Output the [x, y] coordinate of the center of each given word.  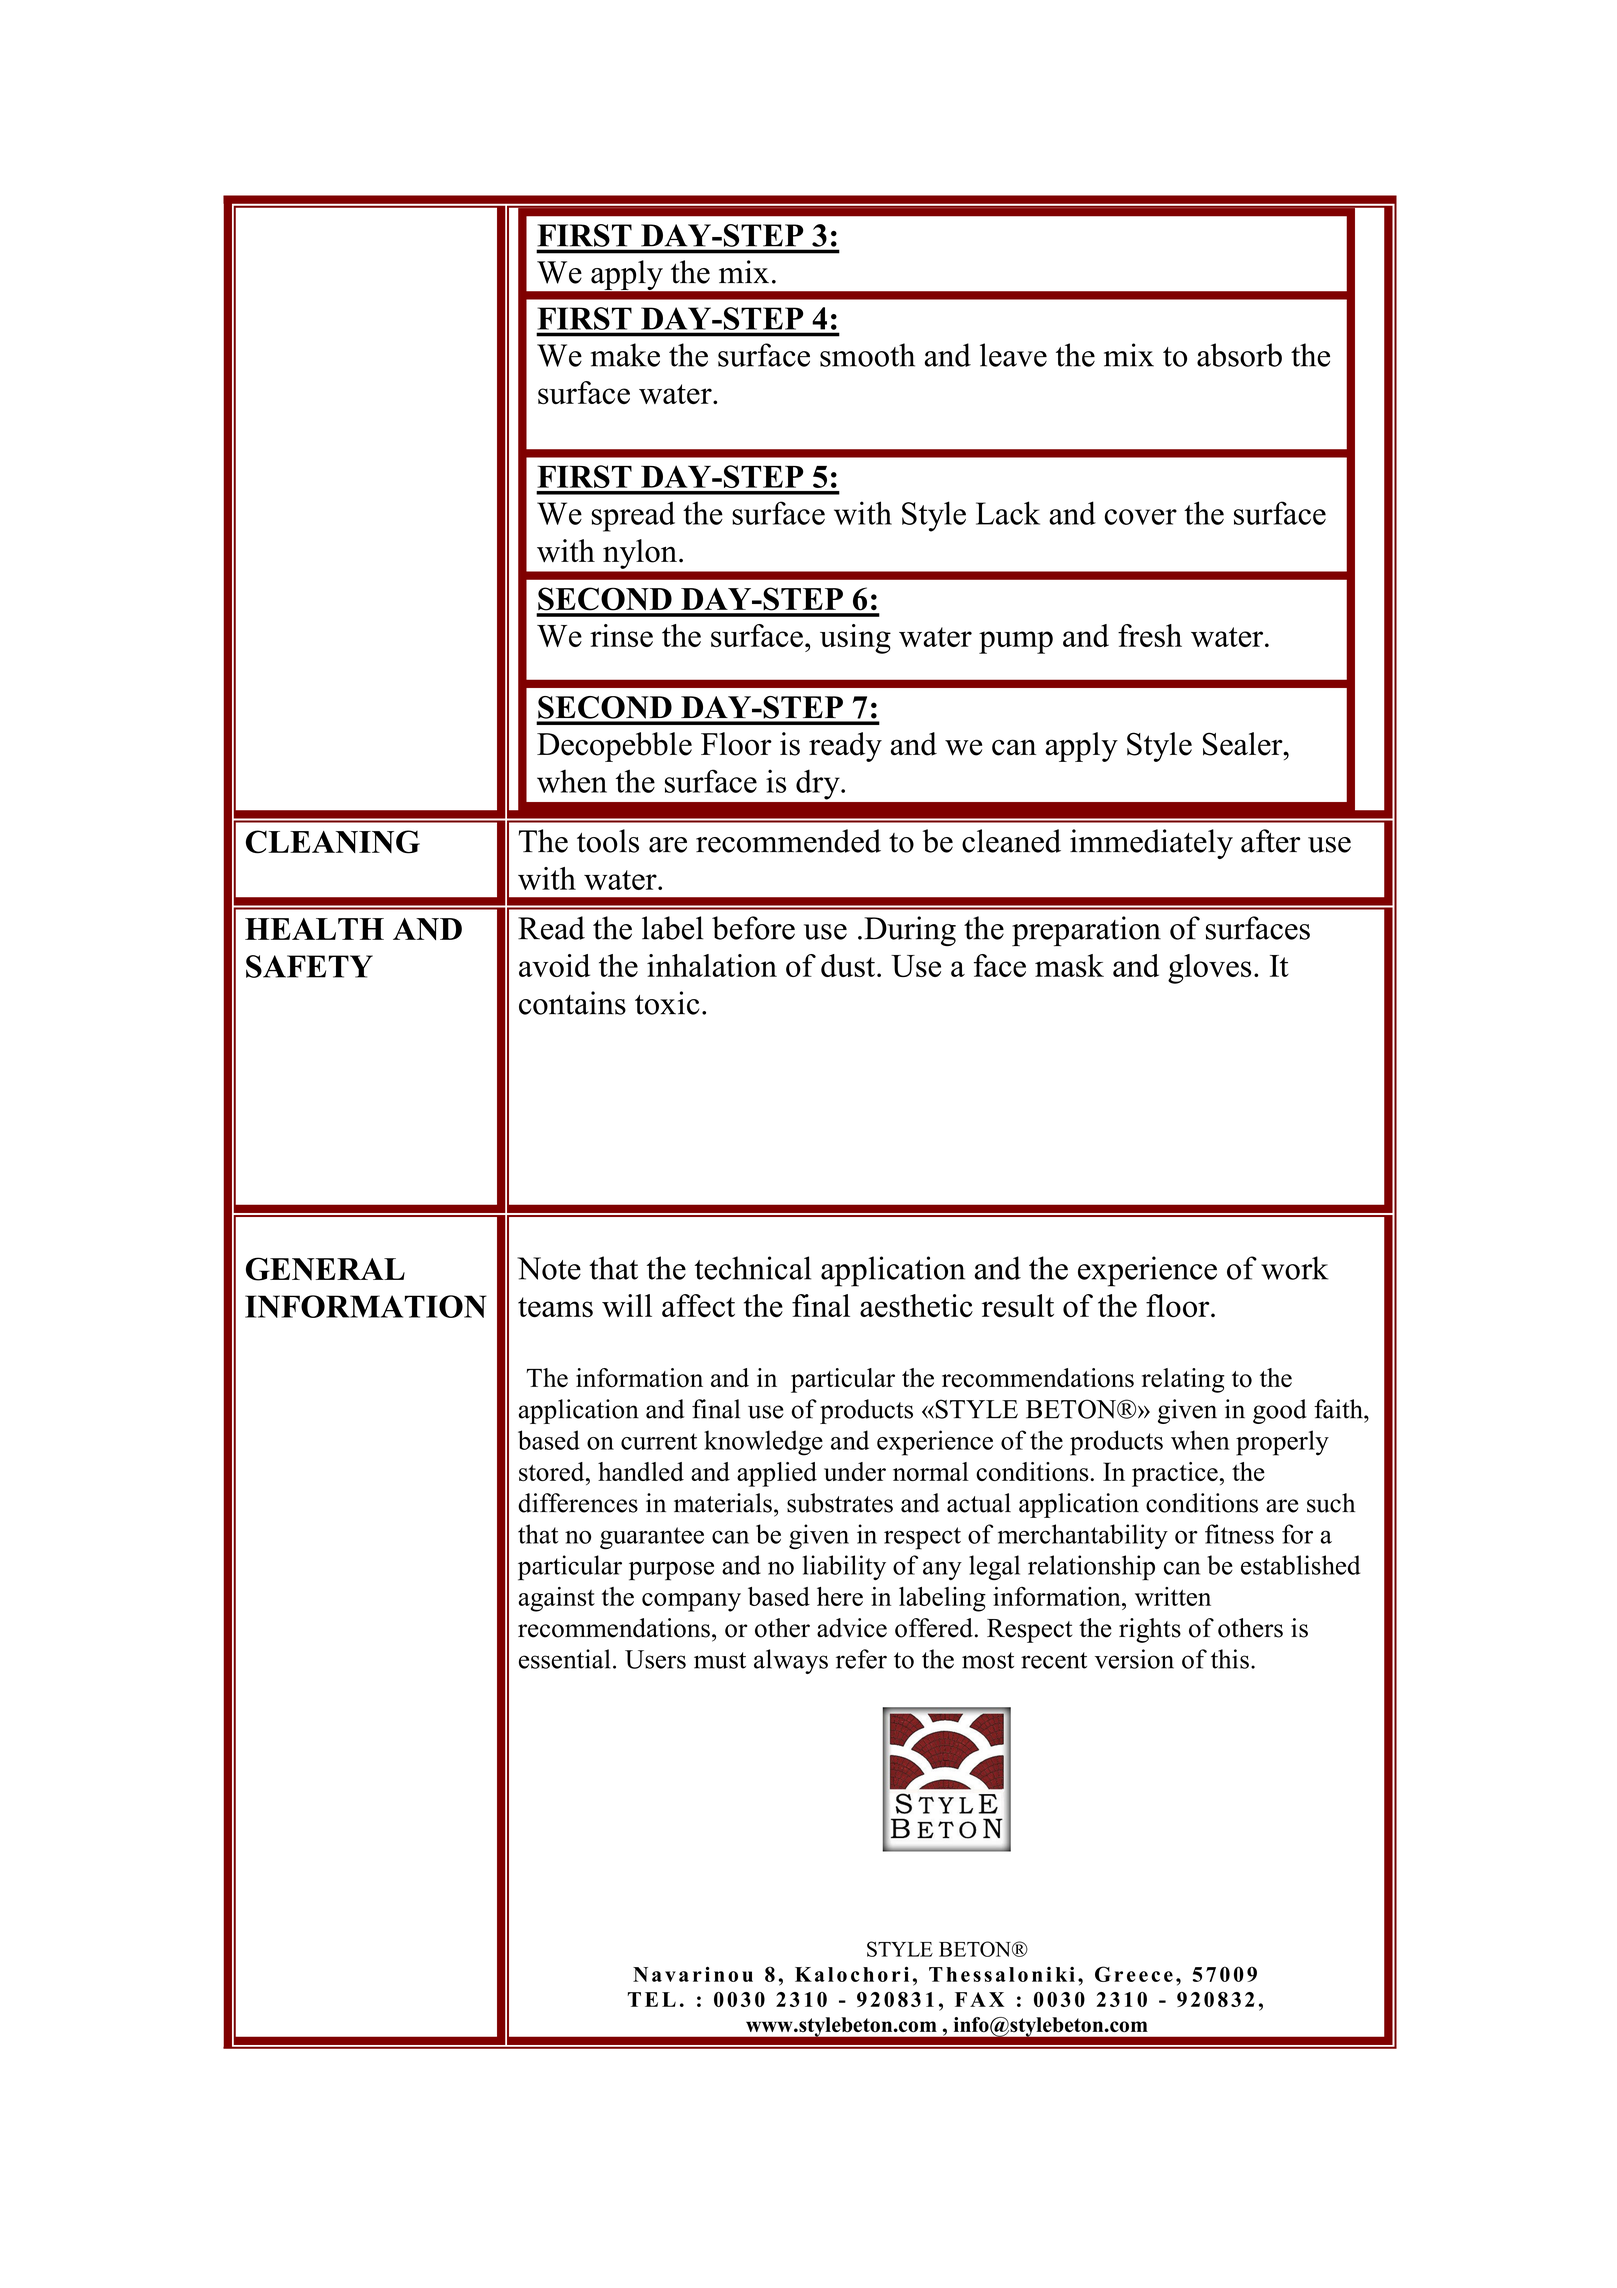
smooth [867, 355]
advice [852, 1628]
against [557, 1599]
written [1173, 1596]
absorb [1239, 355]
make [625, 355]
